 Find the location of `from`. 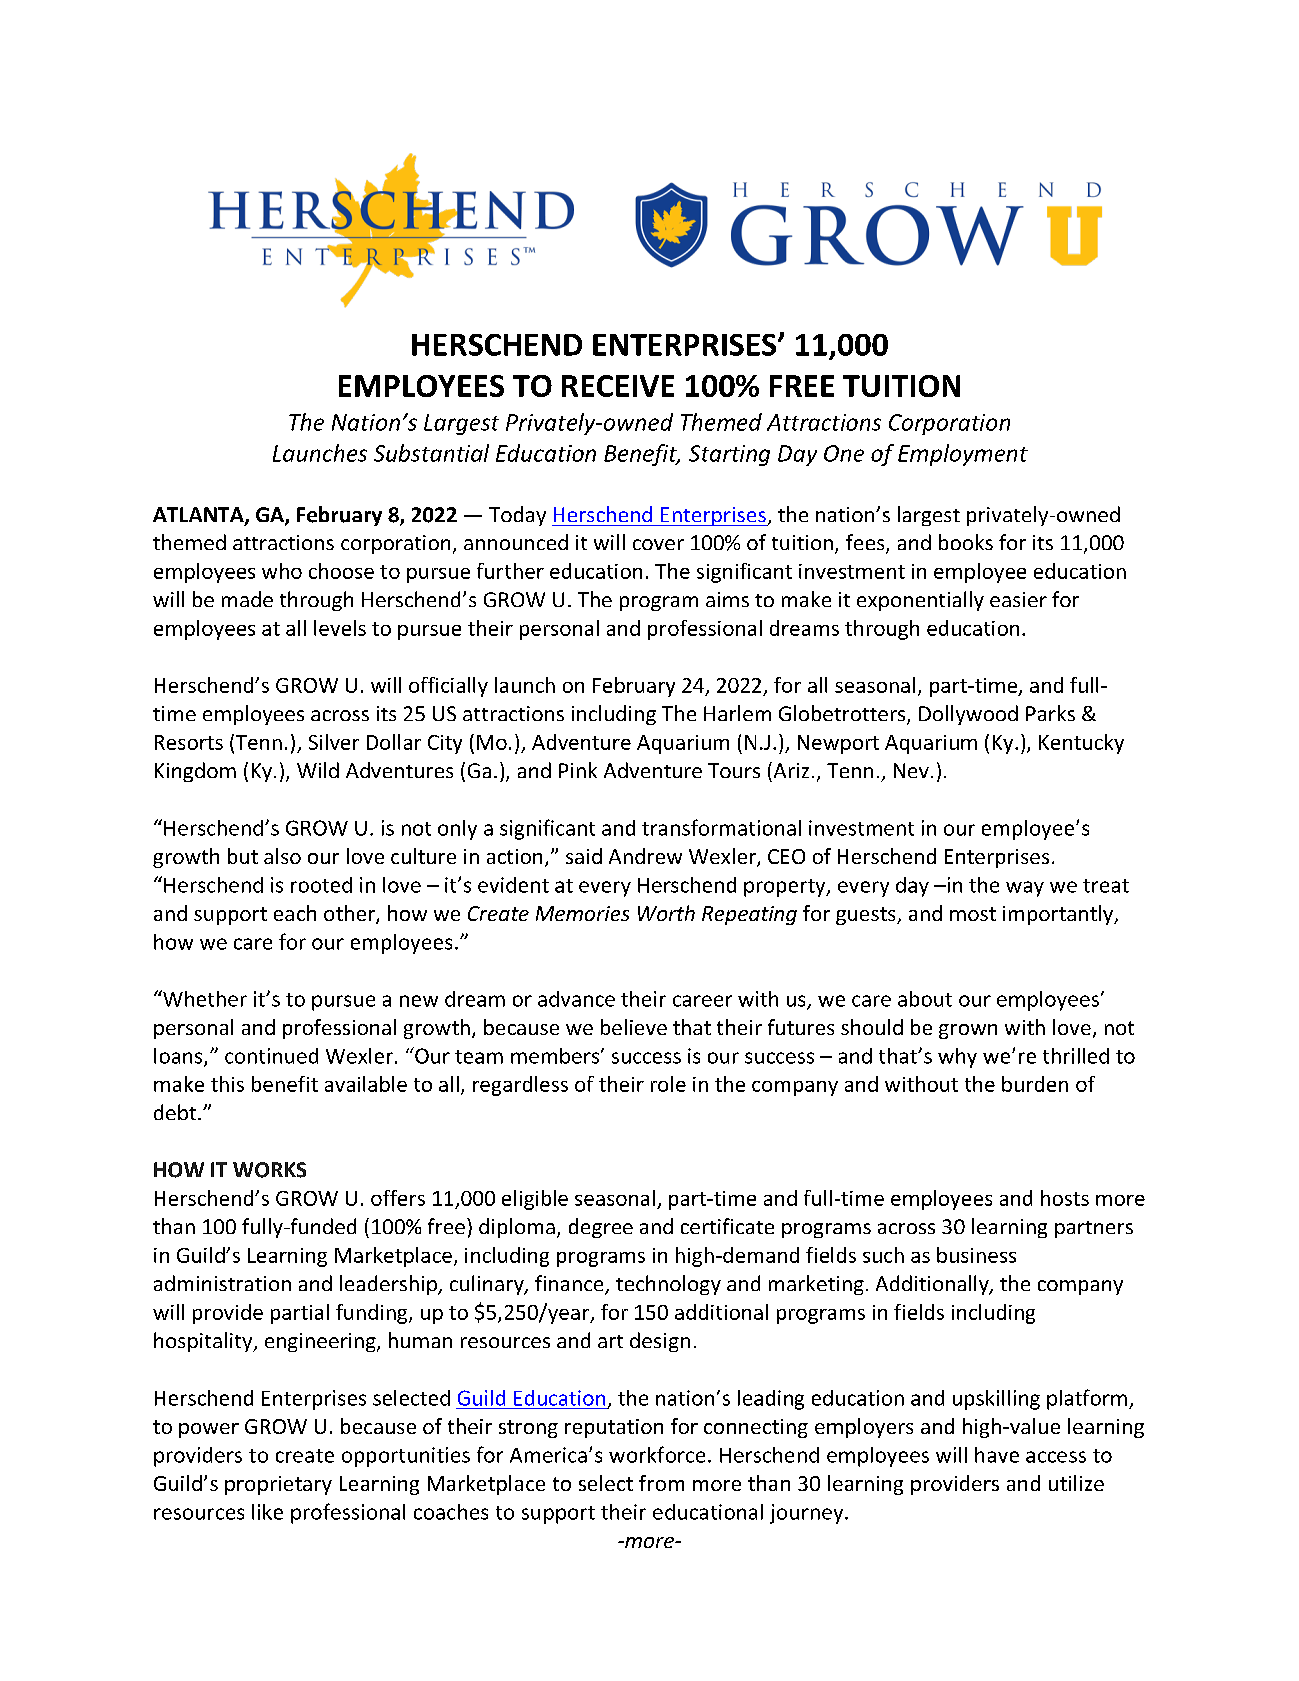

from is located at coordinates (661, 1483).
